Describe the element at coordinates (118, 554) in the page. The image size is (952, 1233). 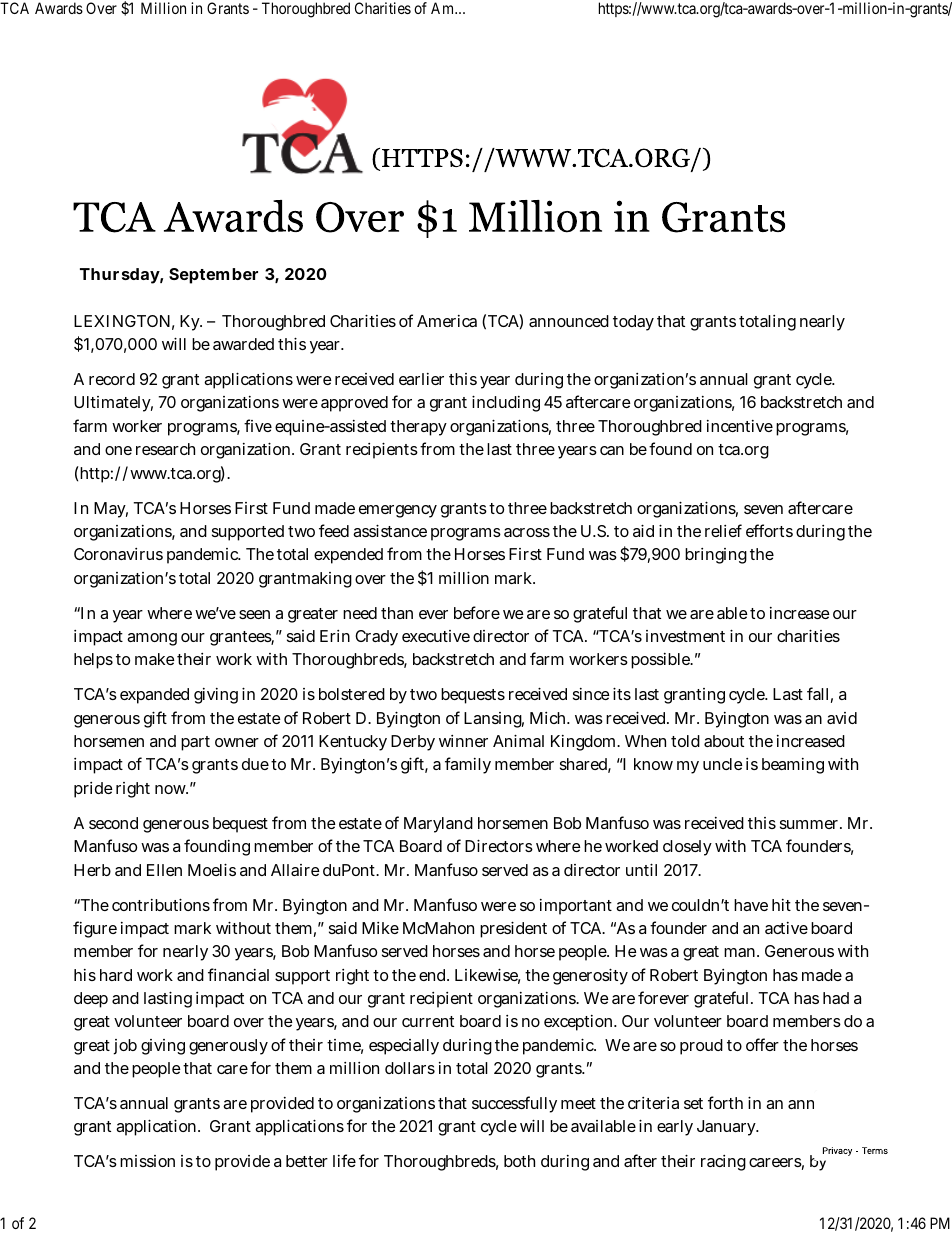
I see `Coronavirus` at that location.
